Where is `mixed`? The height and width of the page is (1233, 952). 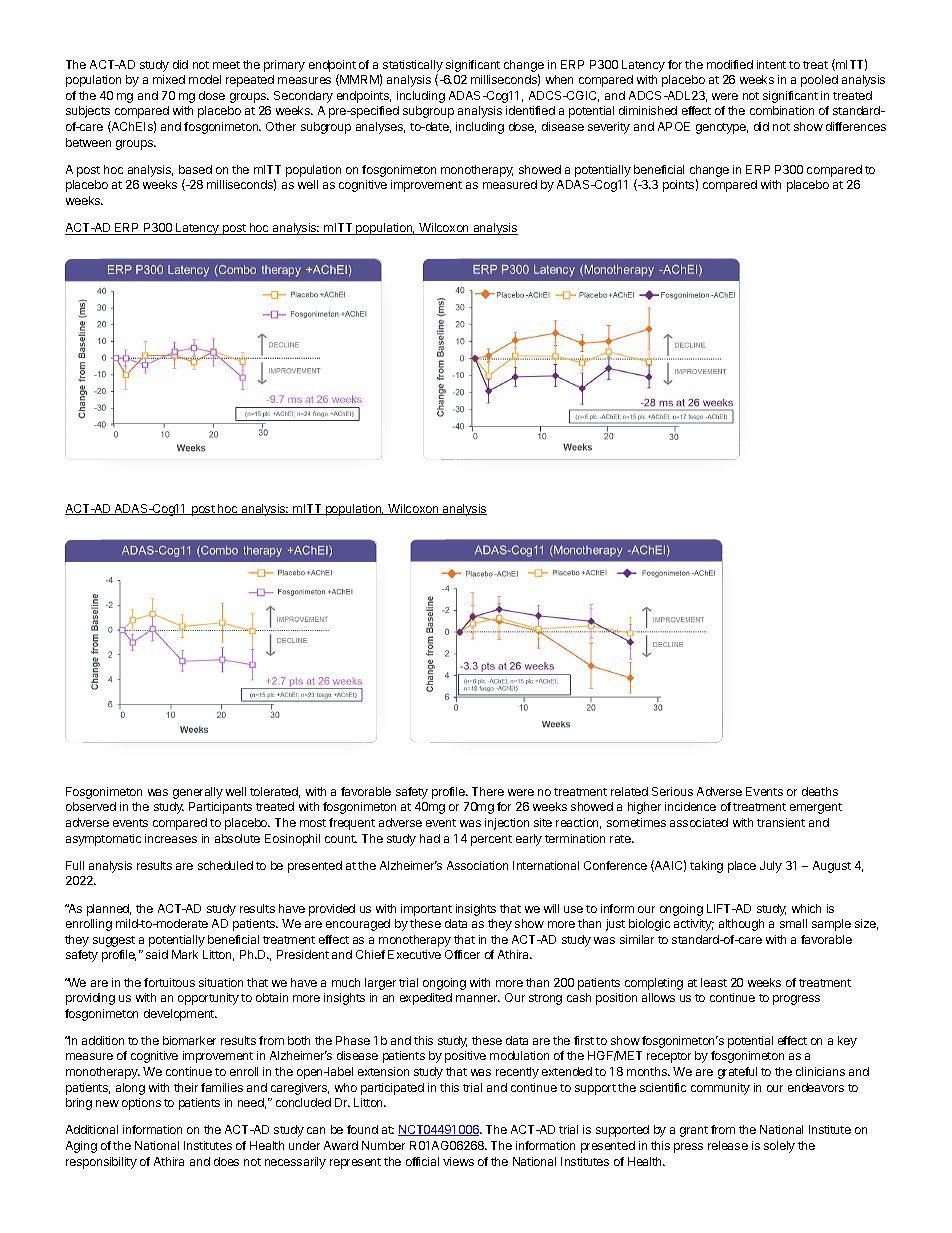 mixed is located at coordinates (169, 79).
